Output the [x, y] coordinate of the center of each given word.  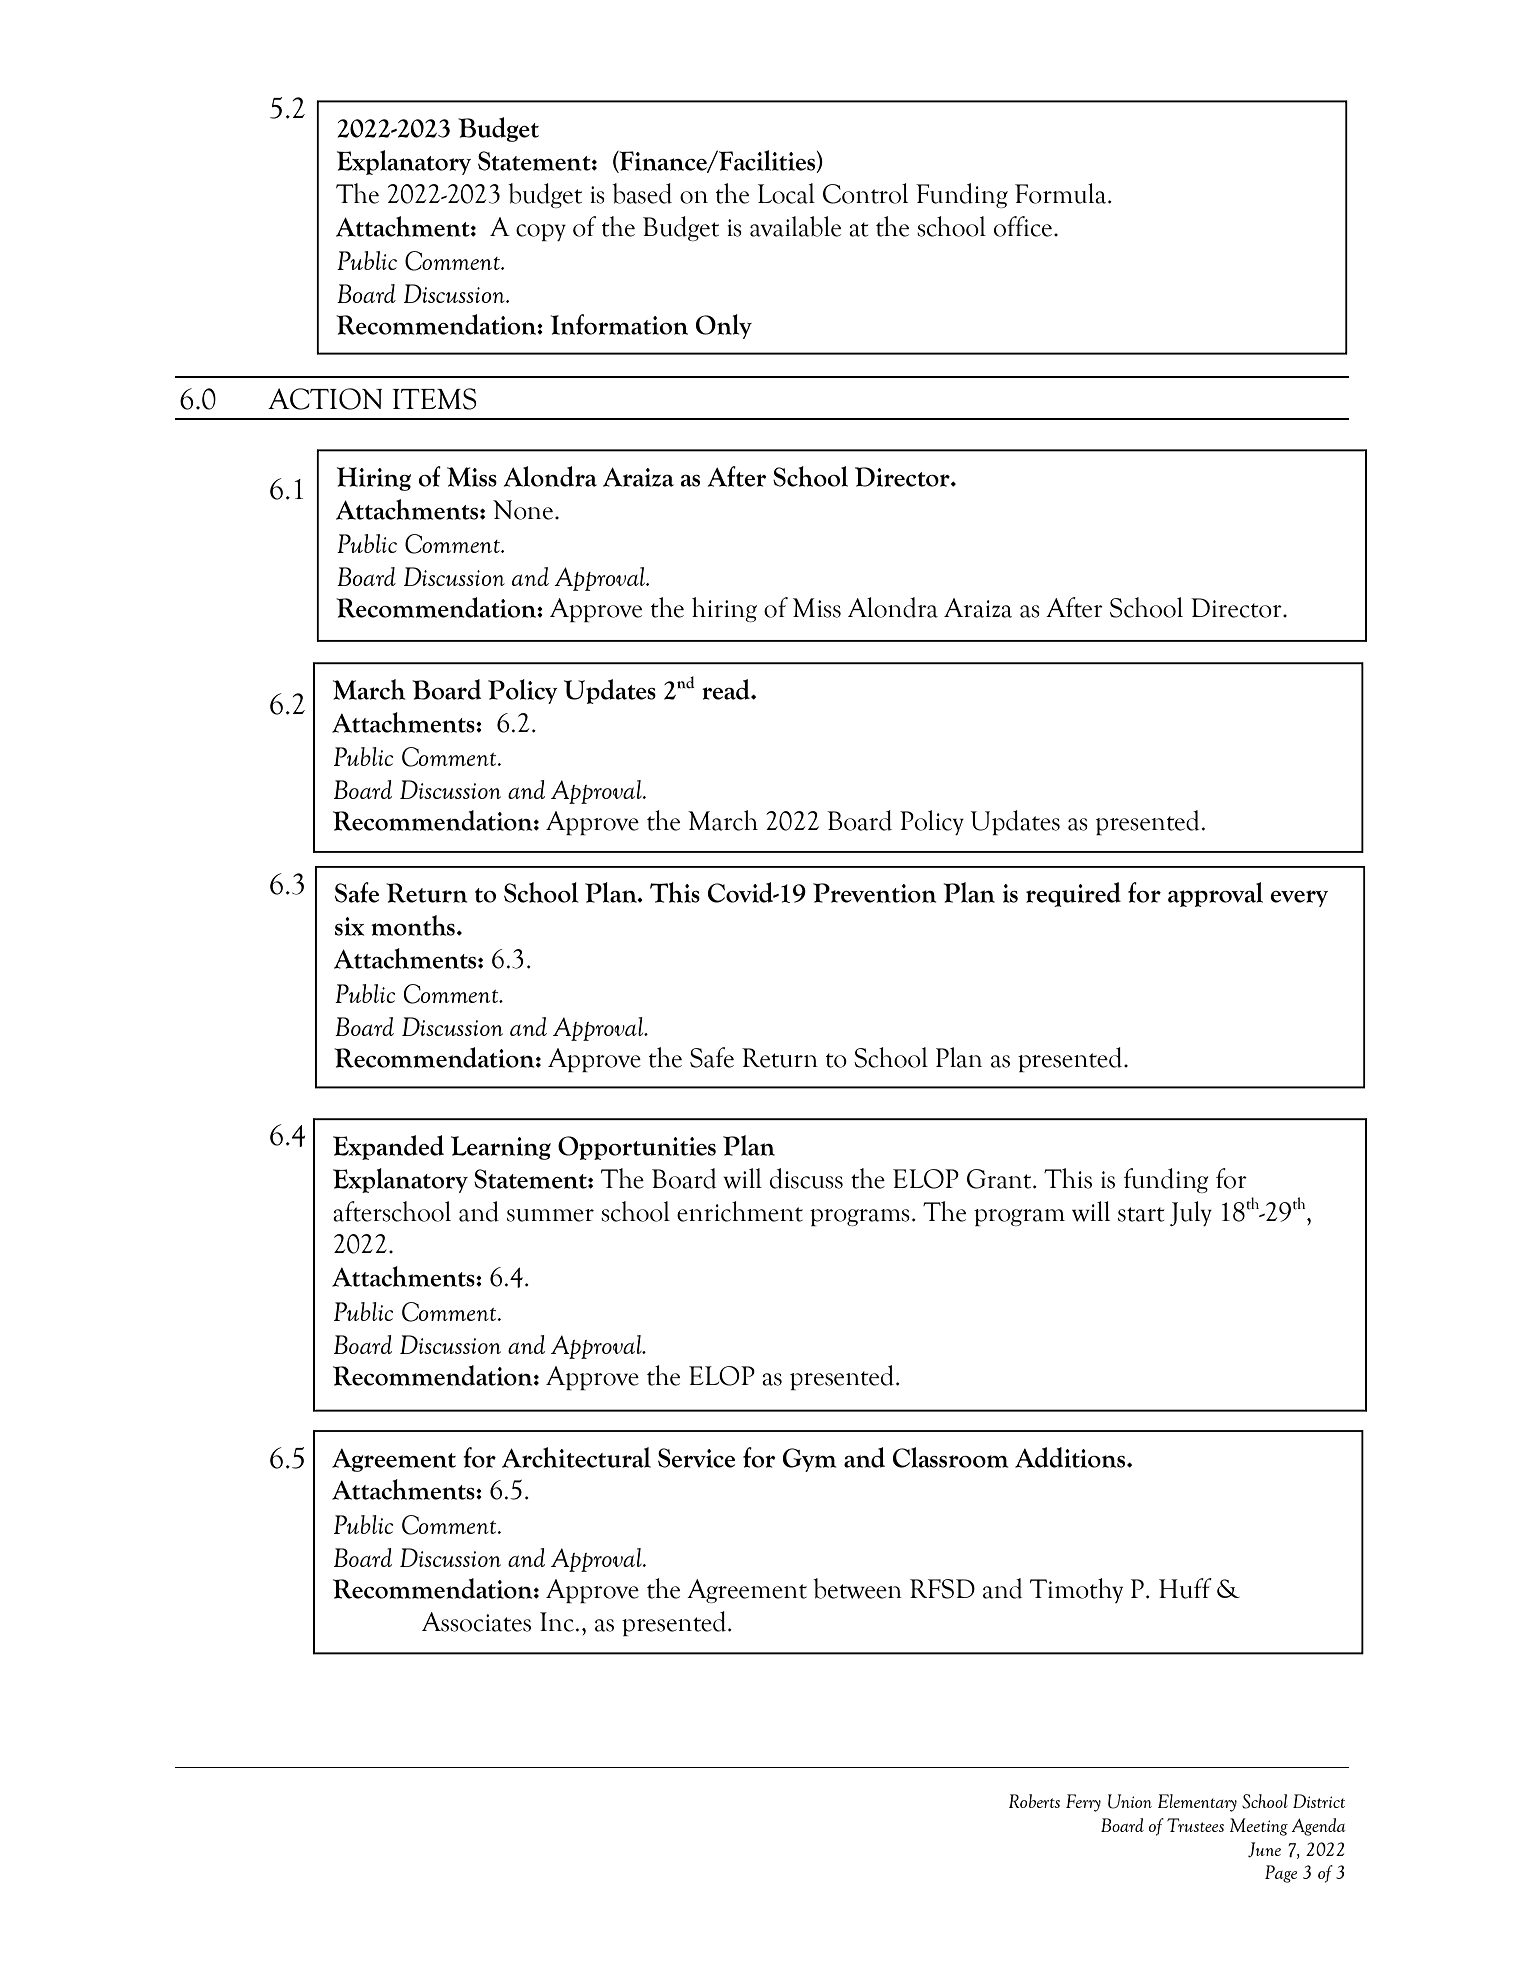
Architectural [576, 1457]
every [1299, 898]
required [1073, 894]
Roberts [1034, 1801]
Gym [809, 1460]
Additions [1071, 1457]
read [727, 689]
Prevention [874, 893]
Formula [1062, 193]
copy [541, 232]
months [413, 925]
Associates [476, 1622]
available [795, 226]
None [523, 510]
